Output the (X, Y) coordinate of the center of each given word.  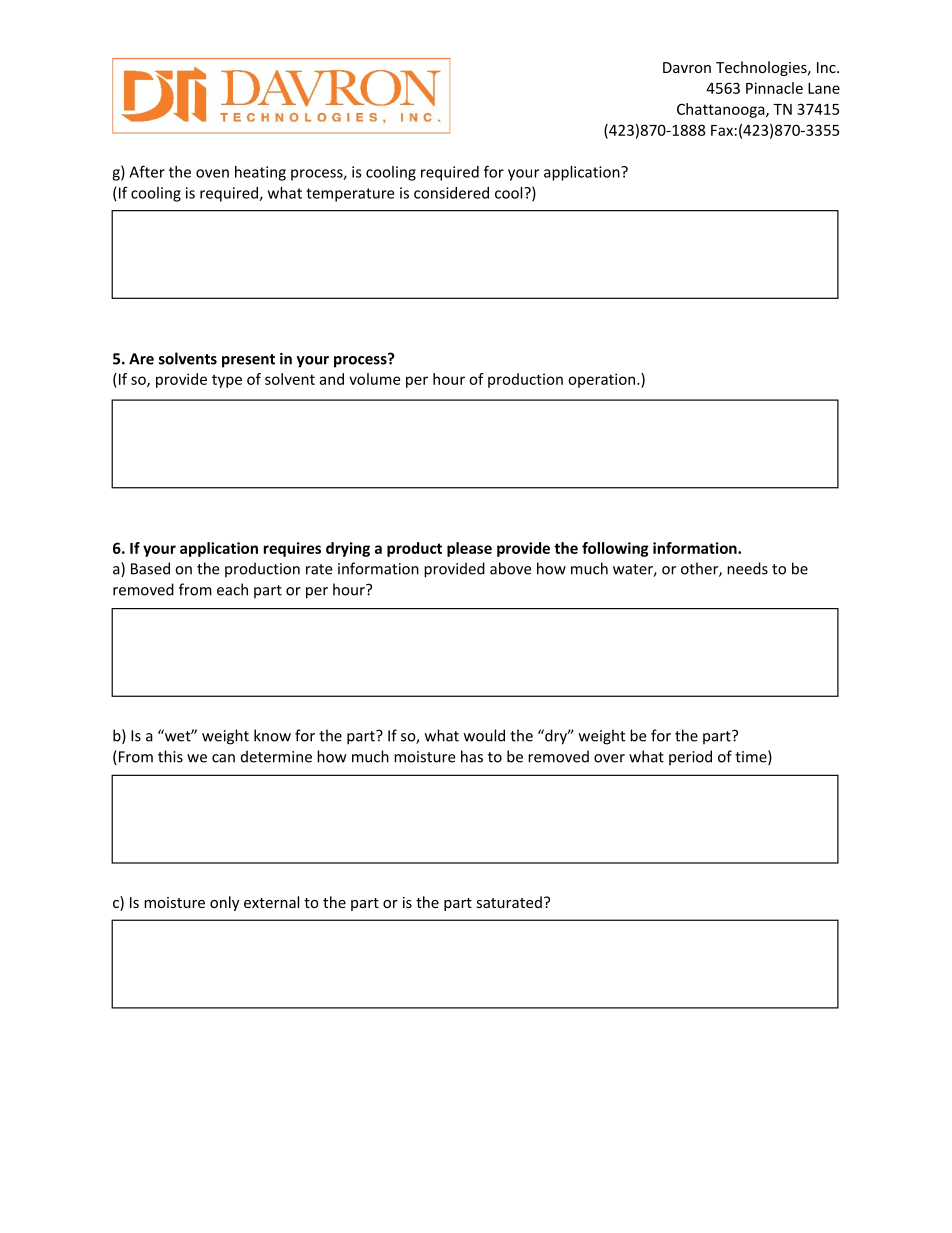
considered (451, 193)
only (224, 903)
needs (747, 568)
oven (212, 173)
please (469, 549)
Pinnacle (774, 88)
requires (292, 549)
